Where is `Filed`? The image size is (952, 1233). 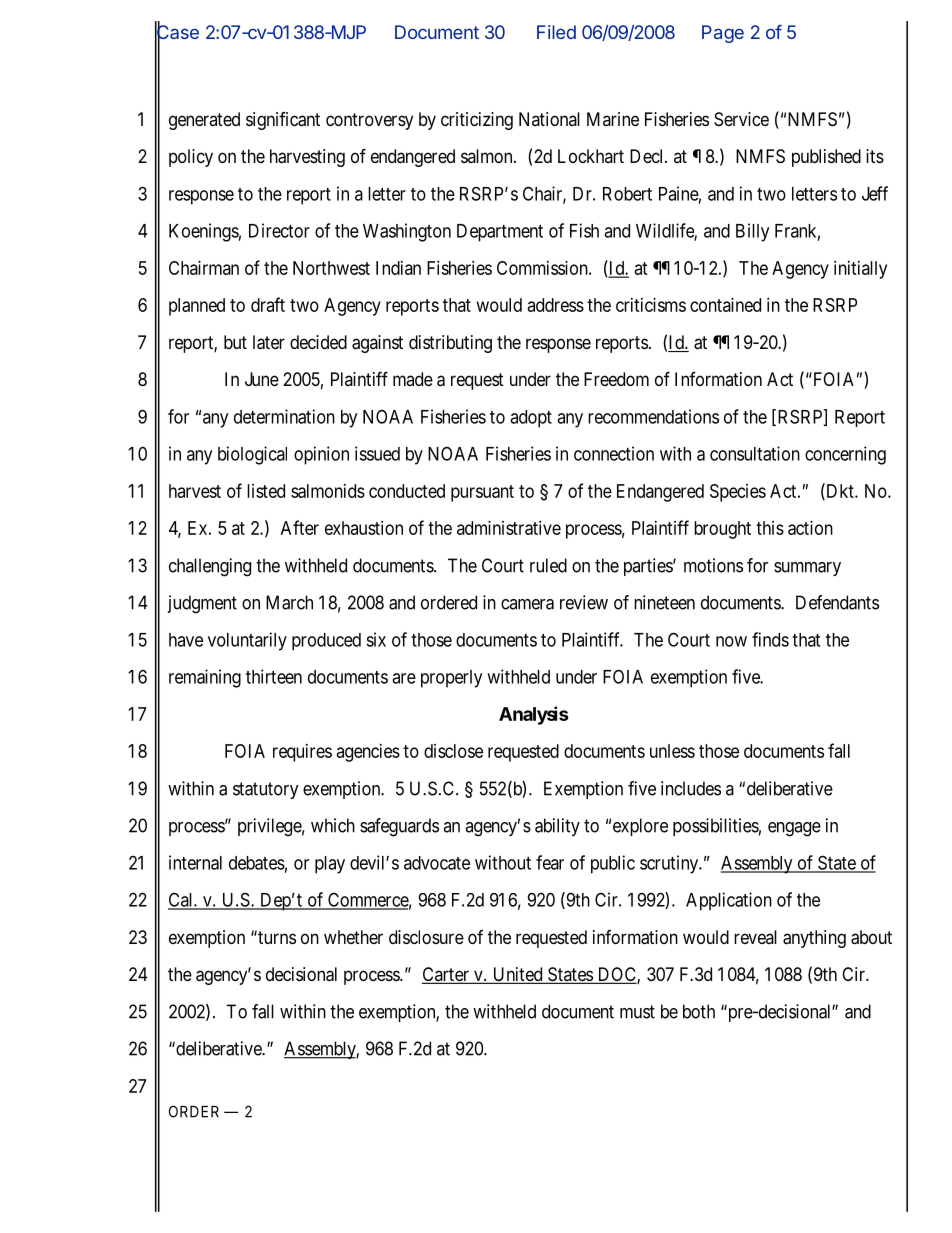
Filed is located at coordinates (556, 32).
